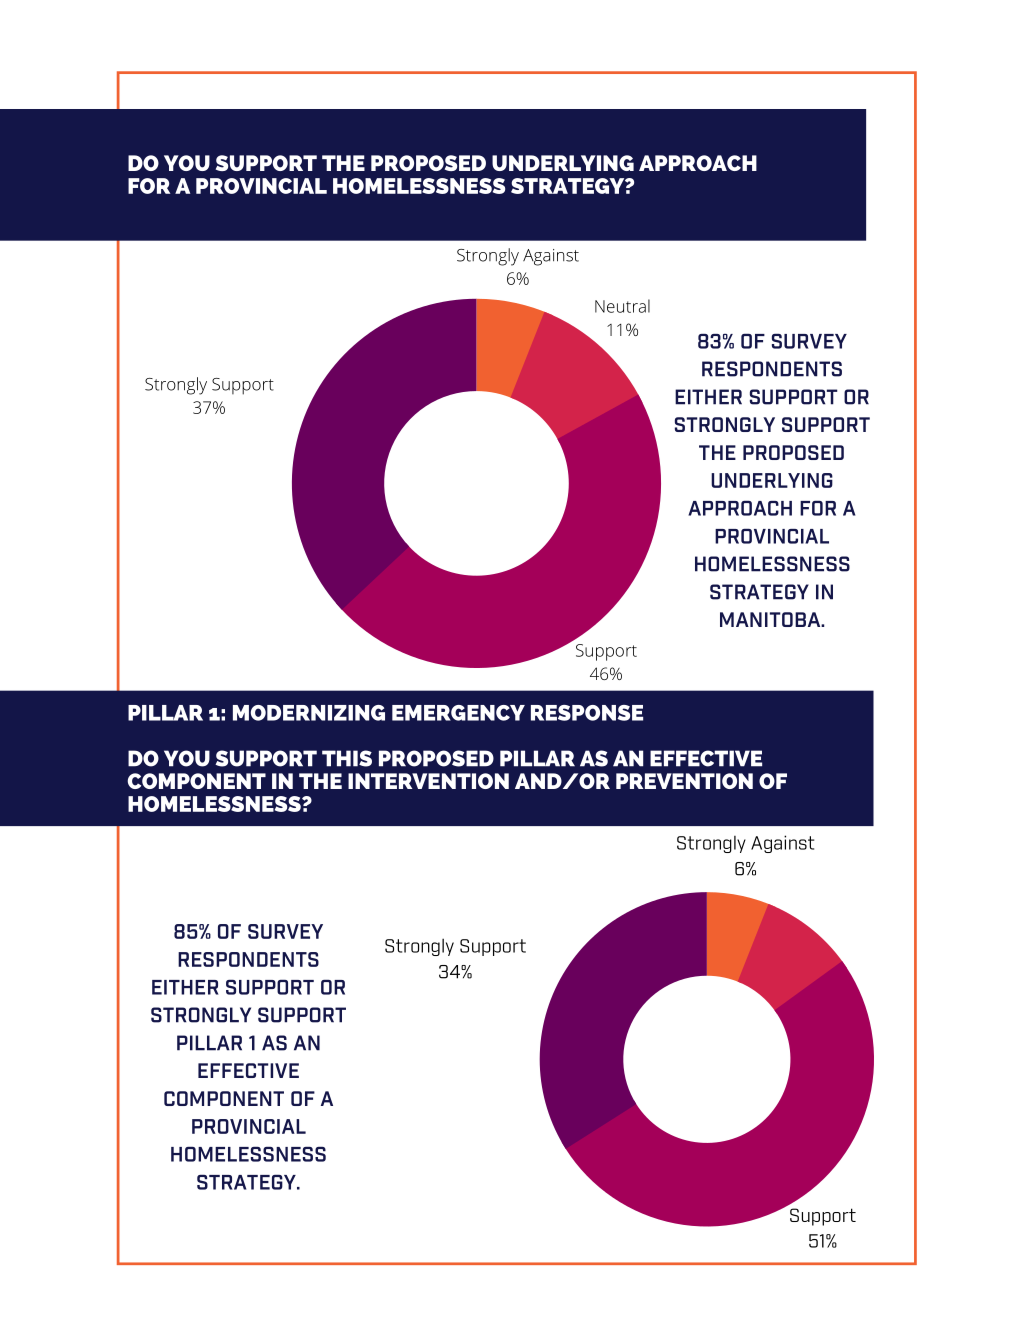 This page has width=1033, height=1337. I want to click on PREVENTION, so click(684, 781).
